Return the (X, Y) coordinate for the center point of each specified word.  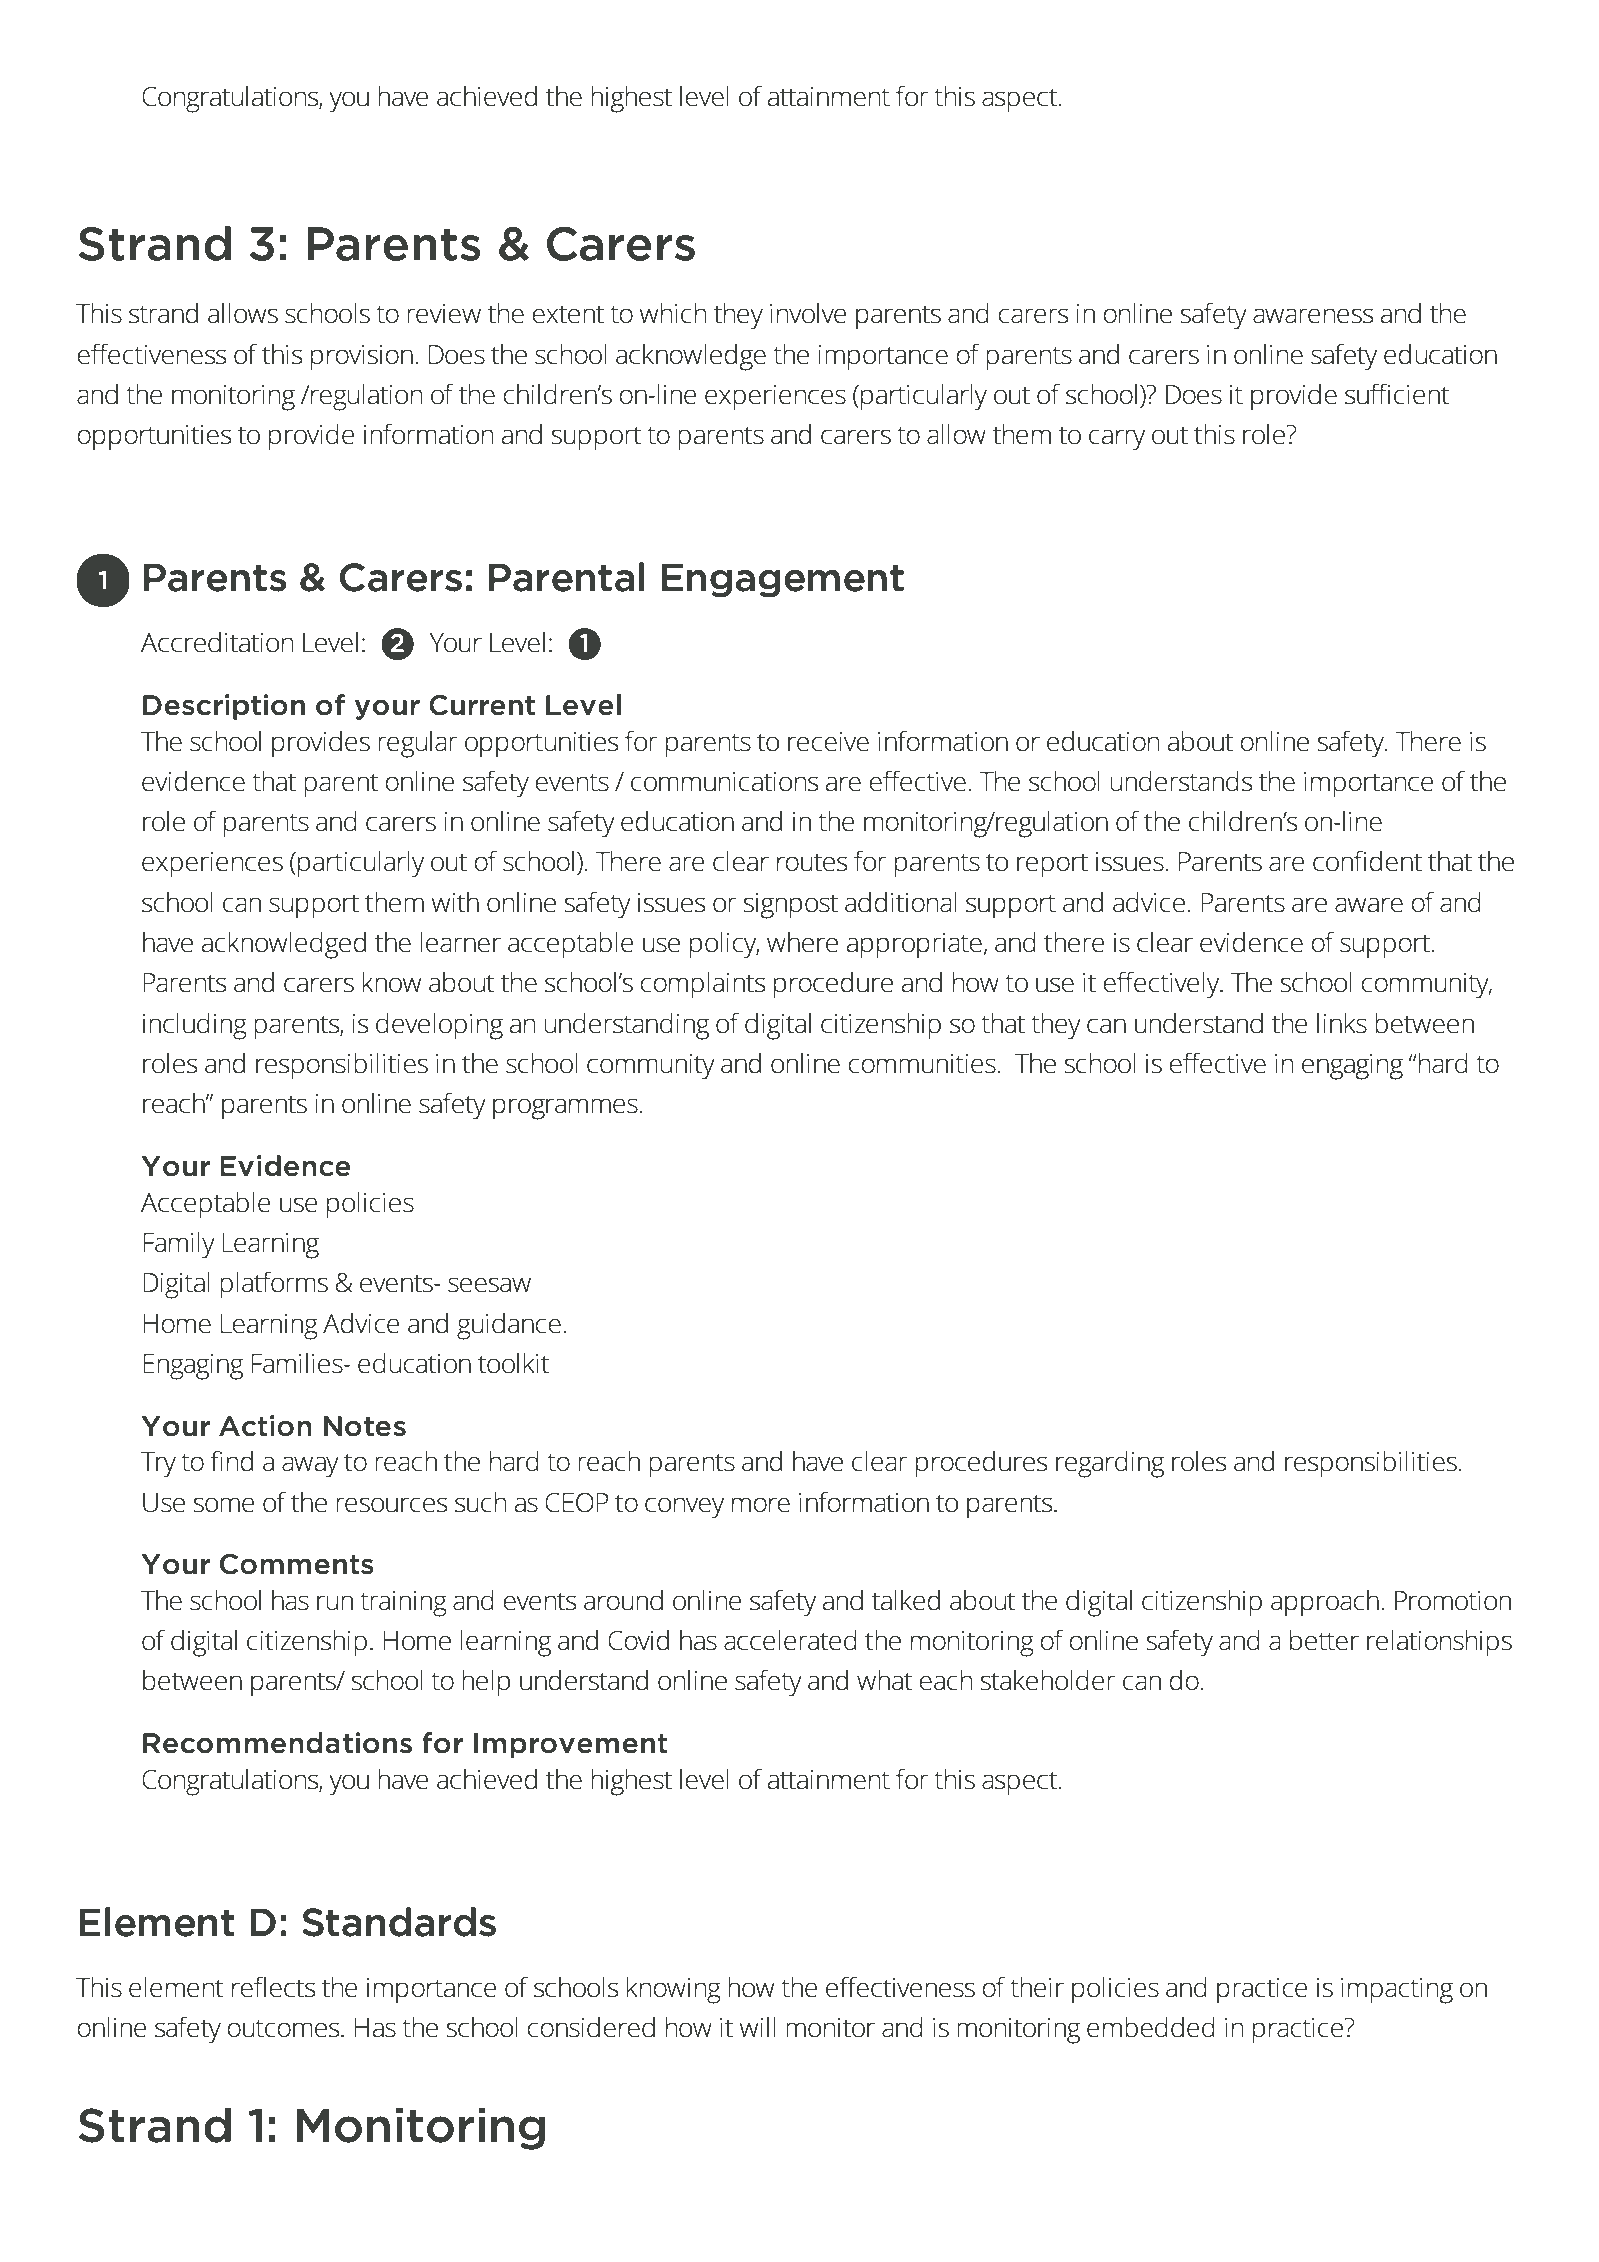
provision (362, 358)
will (757, 2027)
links (1342, 1023)
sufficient (1397, 394)
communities (923, 1064)
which (673, 313)
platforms (274, 1285)
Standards (399, 1922)
